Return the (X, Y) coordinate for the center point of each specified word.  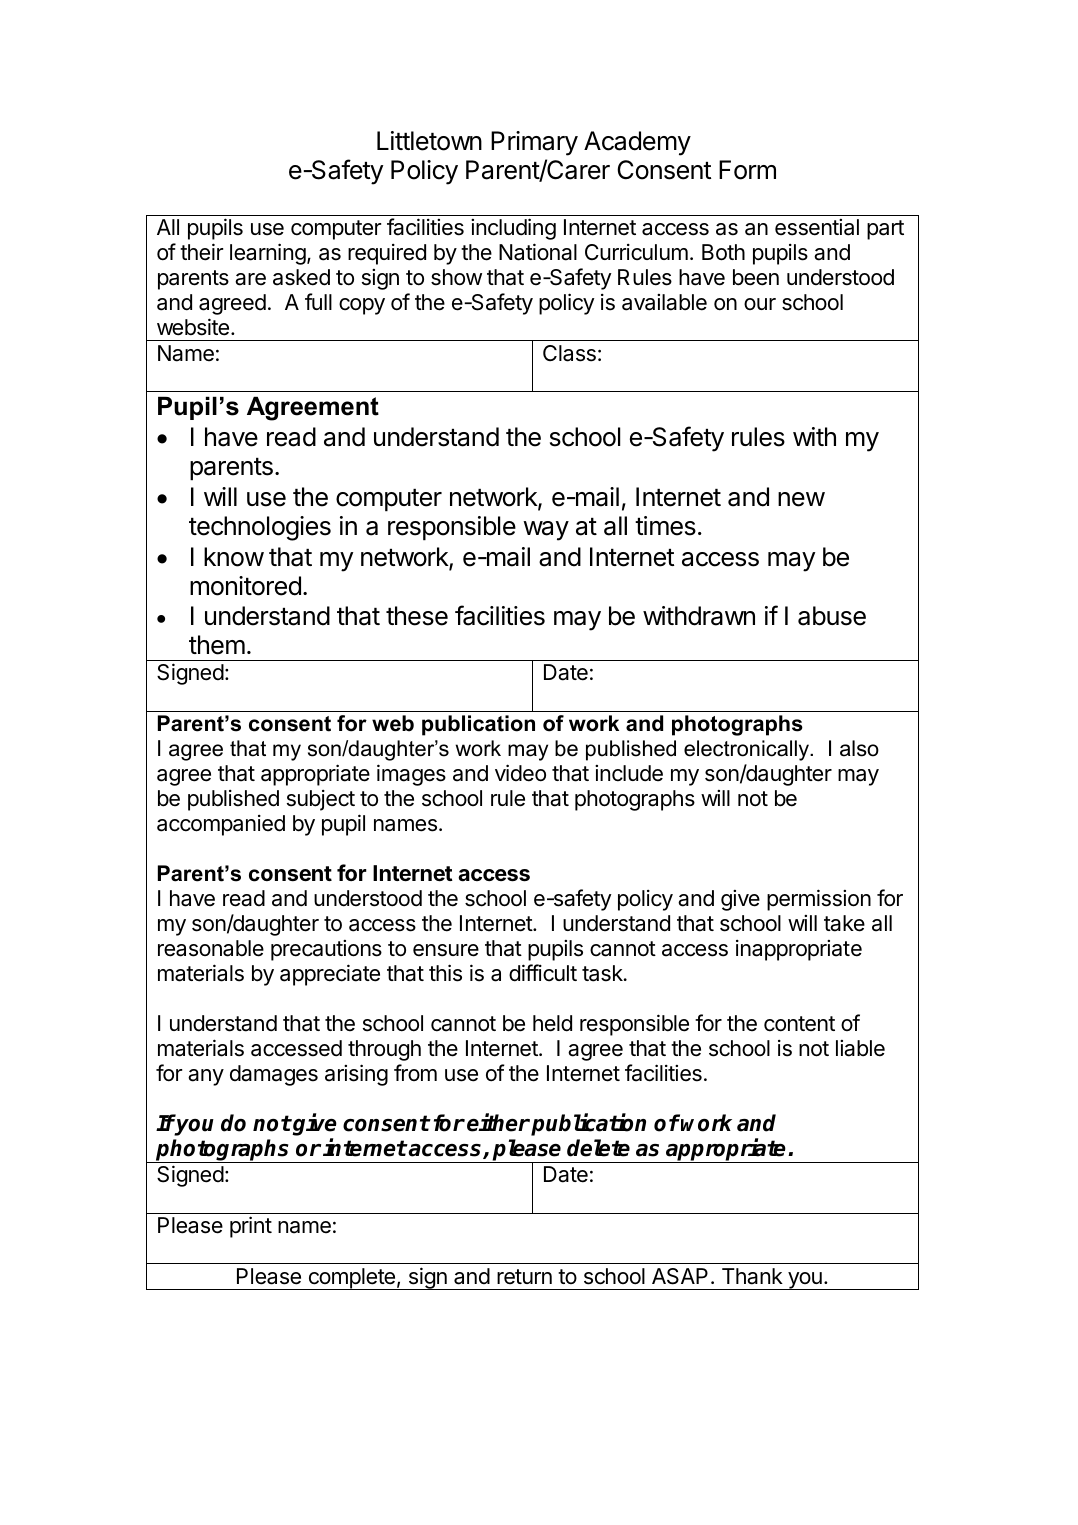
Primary (534, 143)
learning (268, 254)
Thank (752, 1276)
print (251, 1227)
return (524, 1277)
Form (747, 170)
